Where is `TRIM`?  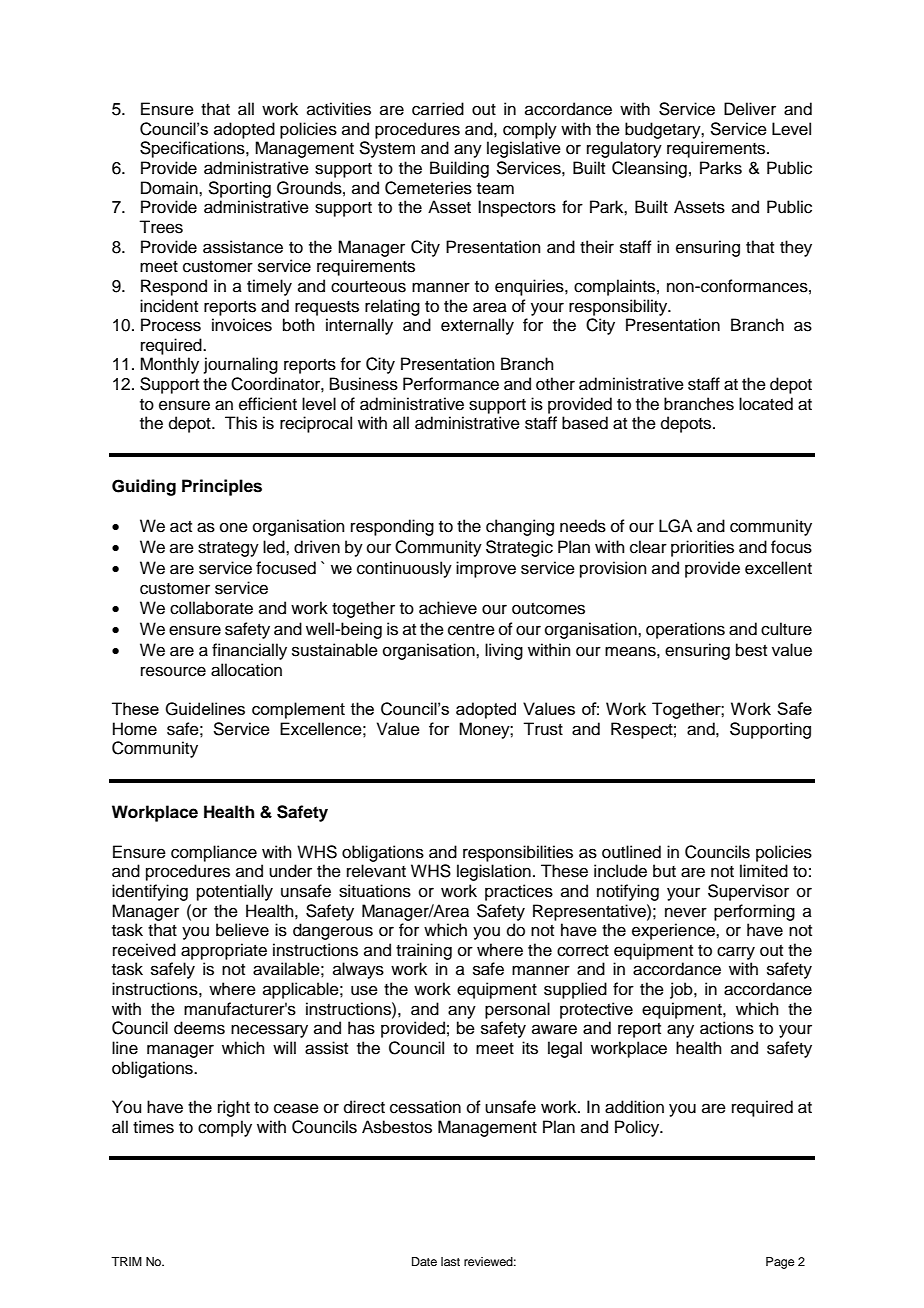 TRIM is located at coordinates (126, 1261).
